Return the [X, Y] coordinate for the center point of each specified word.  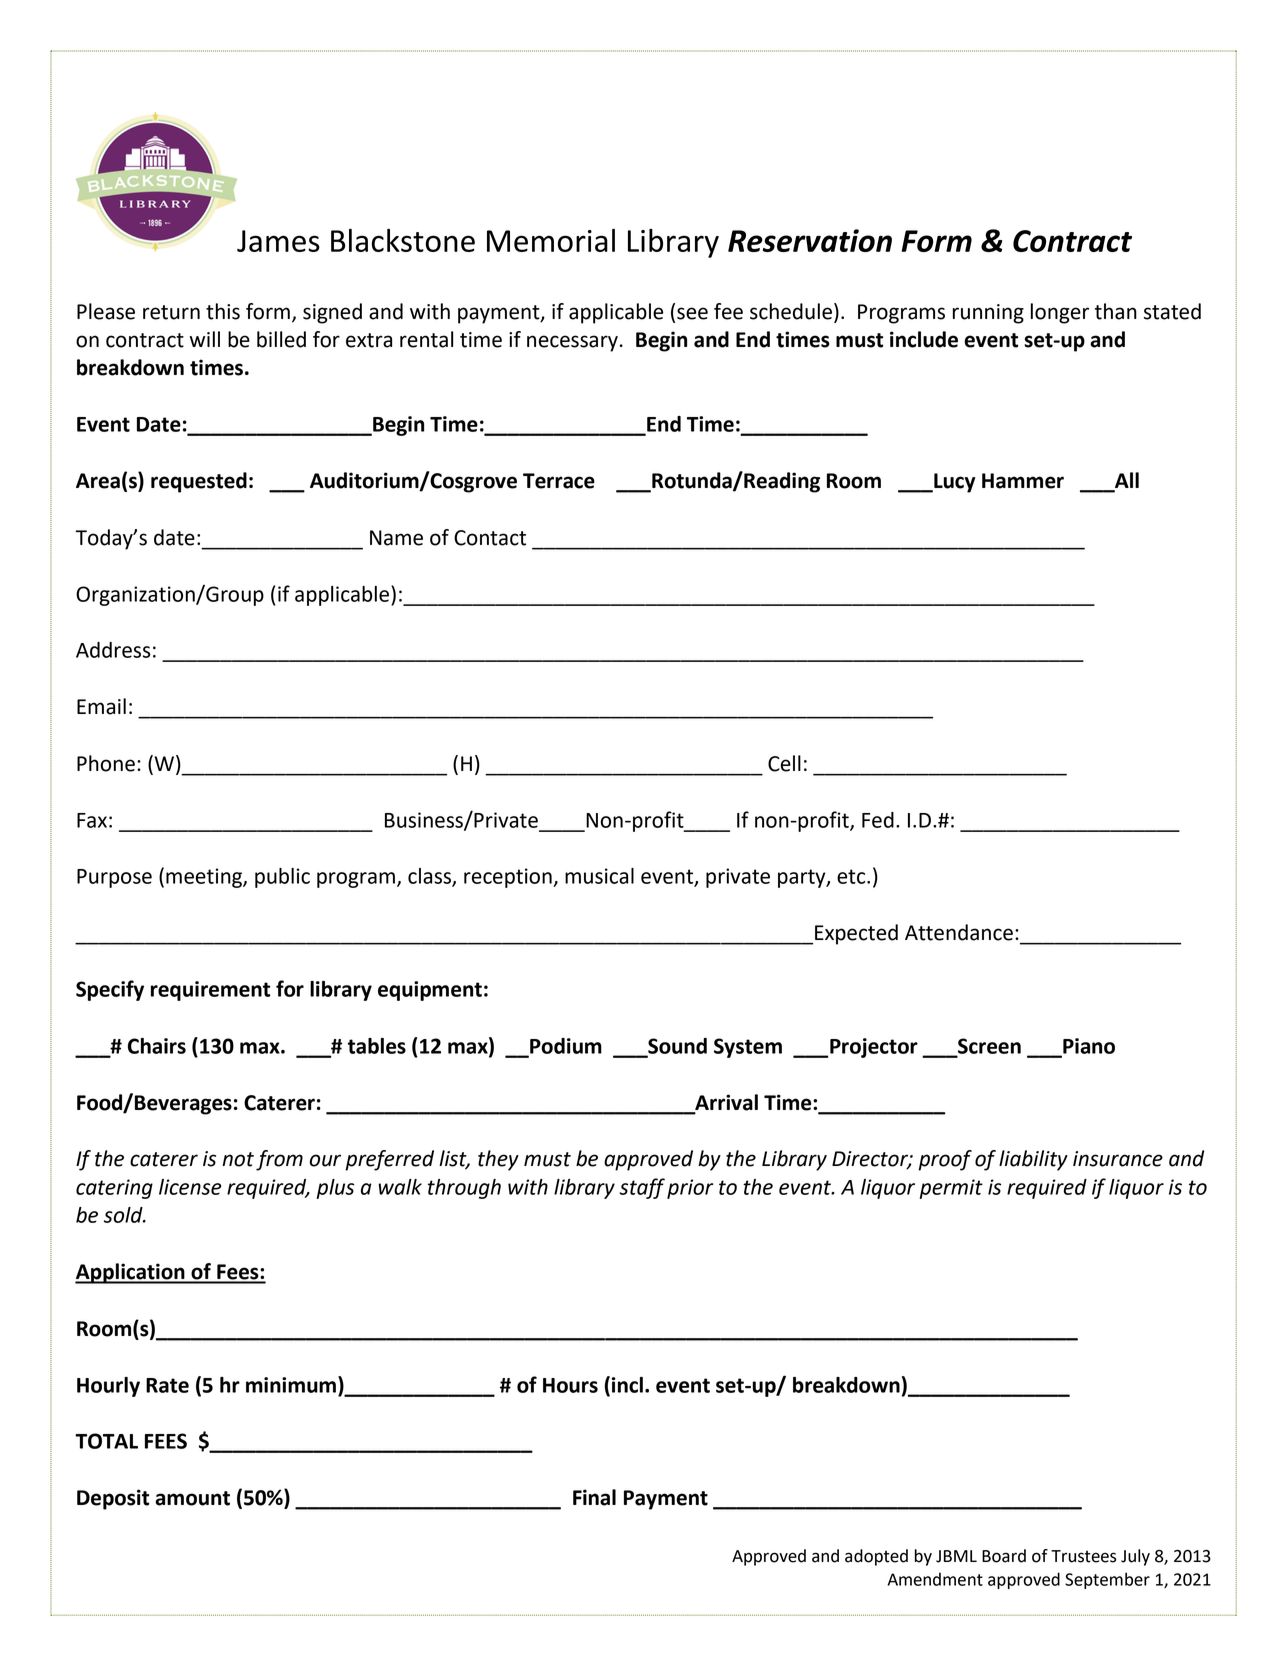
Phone [106, 763]
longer [1060, 313]
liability [1033, 1160]
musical [599, 876]
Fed [878, 820]
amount [192, 1498]
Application [131, 1273]
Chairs [157, 1046]
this [223, 311]
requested [199, 482]
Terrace [559, 481]
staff [642, 1188]
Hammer [1023, 481]
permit [951, 1189]
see [692, 313]
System [748, 1048]
